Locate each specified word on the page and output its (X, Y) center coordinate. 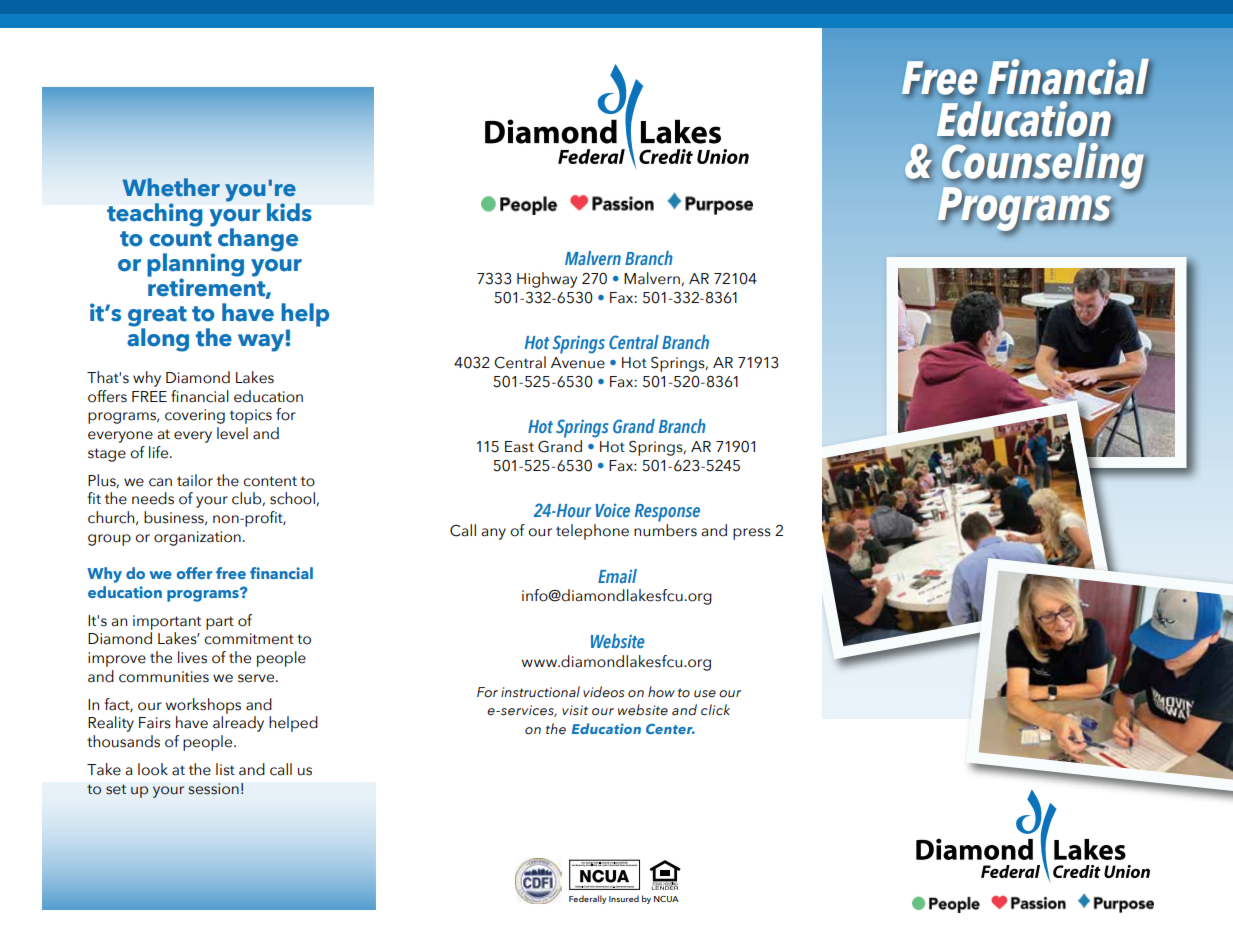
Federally (587, 899)
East (519, 447)
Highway (547, 280)
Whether (171, 187)
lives (192, 657)
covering (195, 416)
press (752, 534)
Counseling (1044, 167)
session (214, 789)
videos (604, 692)
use (705, 694)
